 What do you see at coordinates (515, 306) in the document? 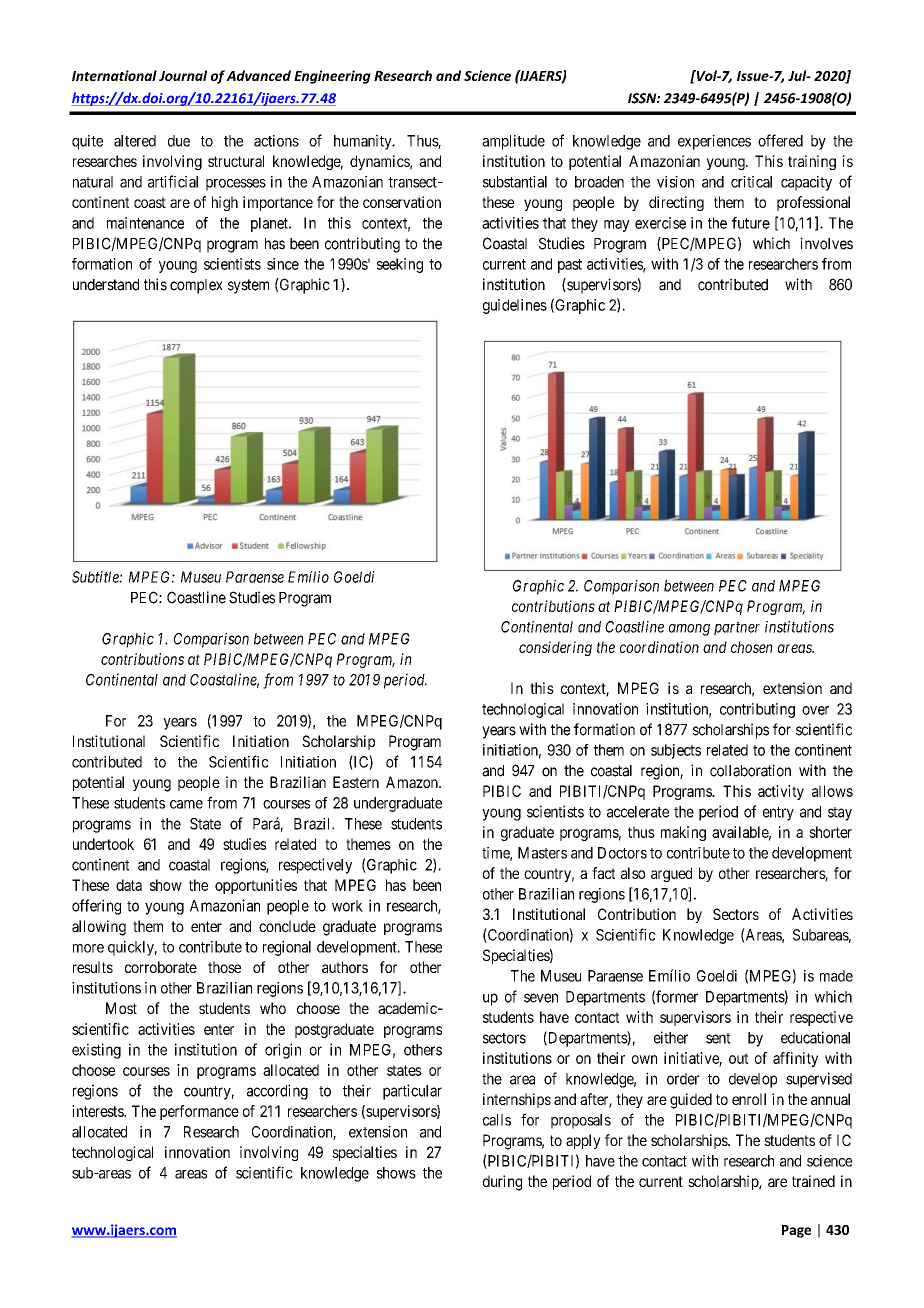
I see `guidelines` at bounding box center [515, 306].
